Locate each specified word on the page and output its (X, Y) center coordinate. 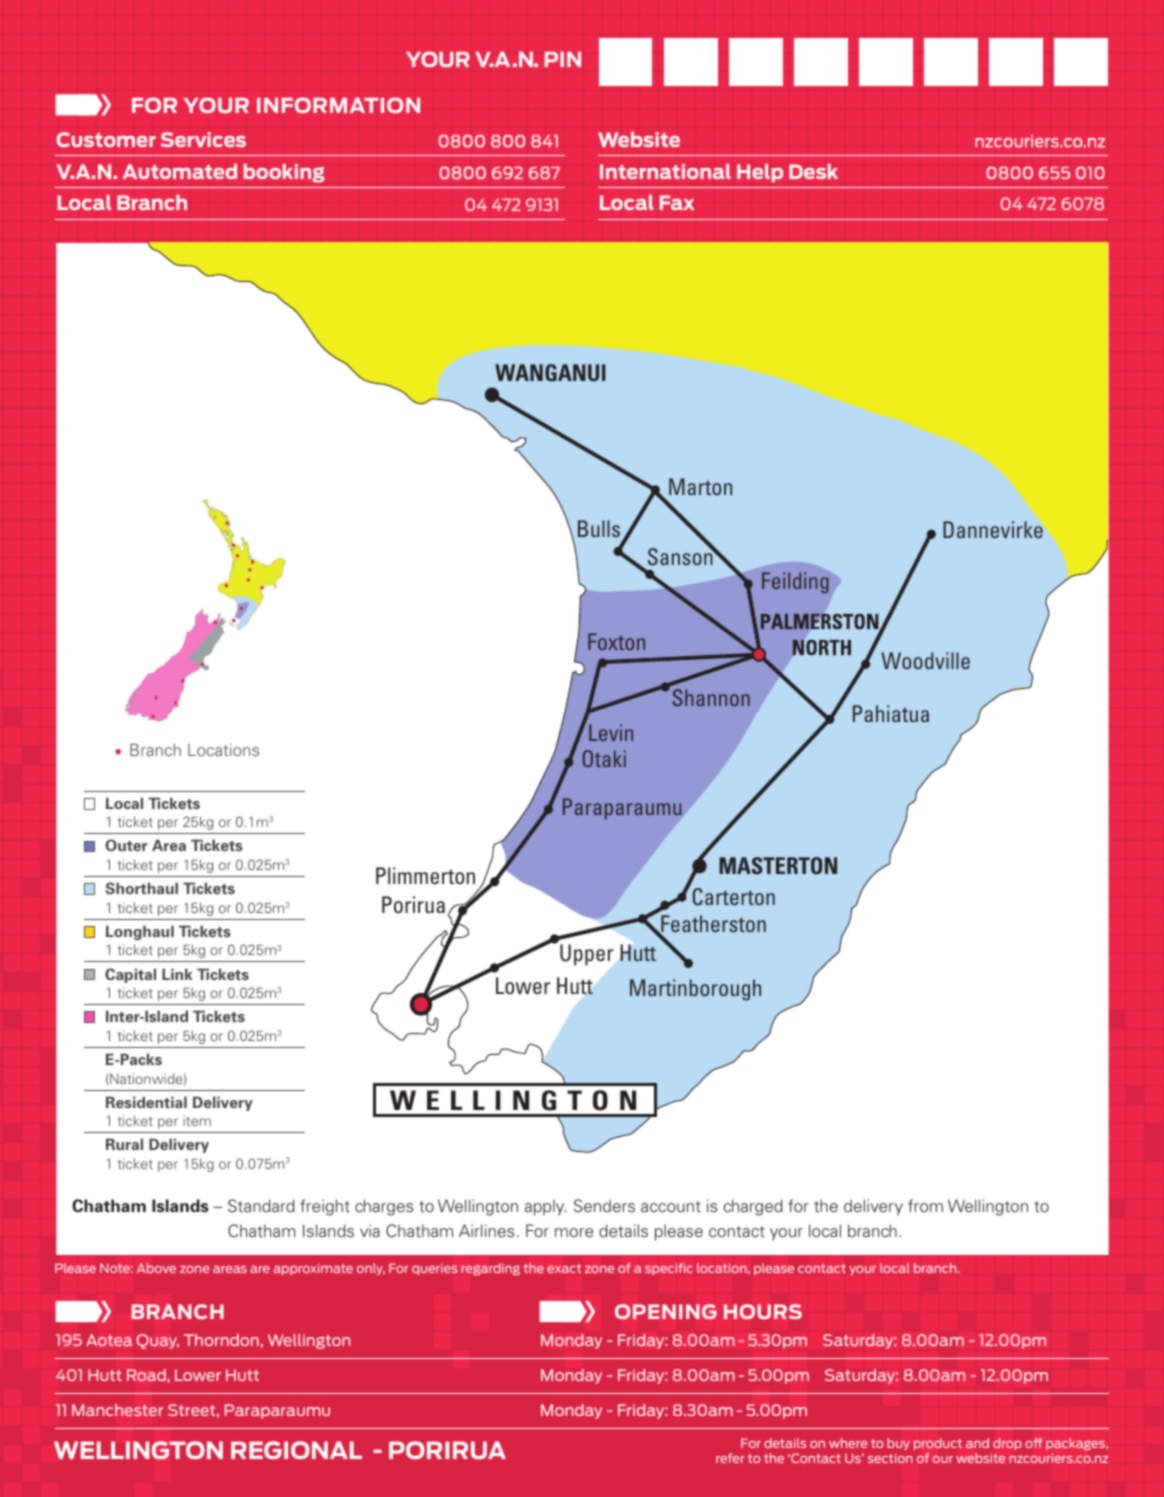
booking (284, 173)
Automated (180, 171)
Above (156, 1268)
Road (147, 1375)
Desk (813, 171)
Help (760, 173)
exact (564, 1268)
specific (668, 1269)
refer (730, 1458)
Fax (677, 202)
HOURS (763, 1311)
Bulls (599, 528)
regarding (490, 1269)
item (197, 1120)
